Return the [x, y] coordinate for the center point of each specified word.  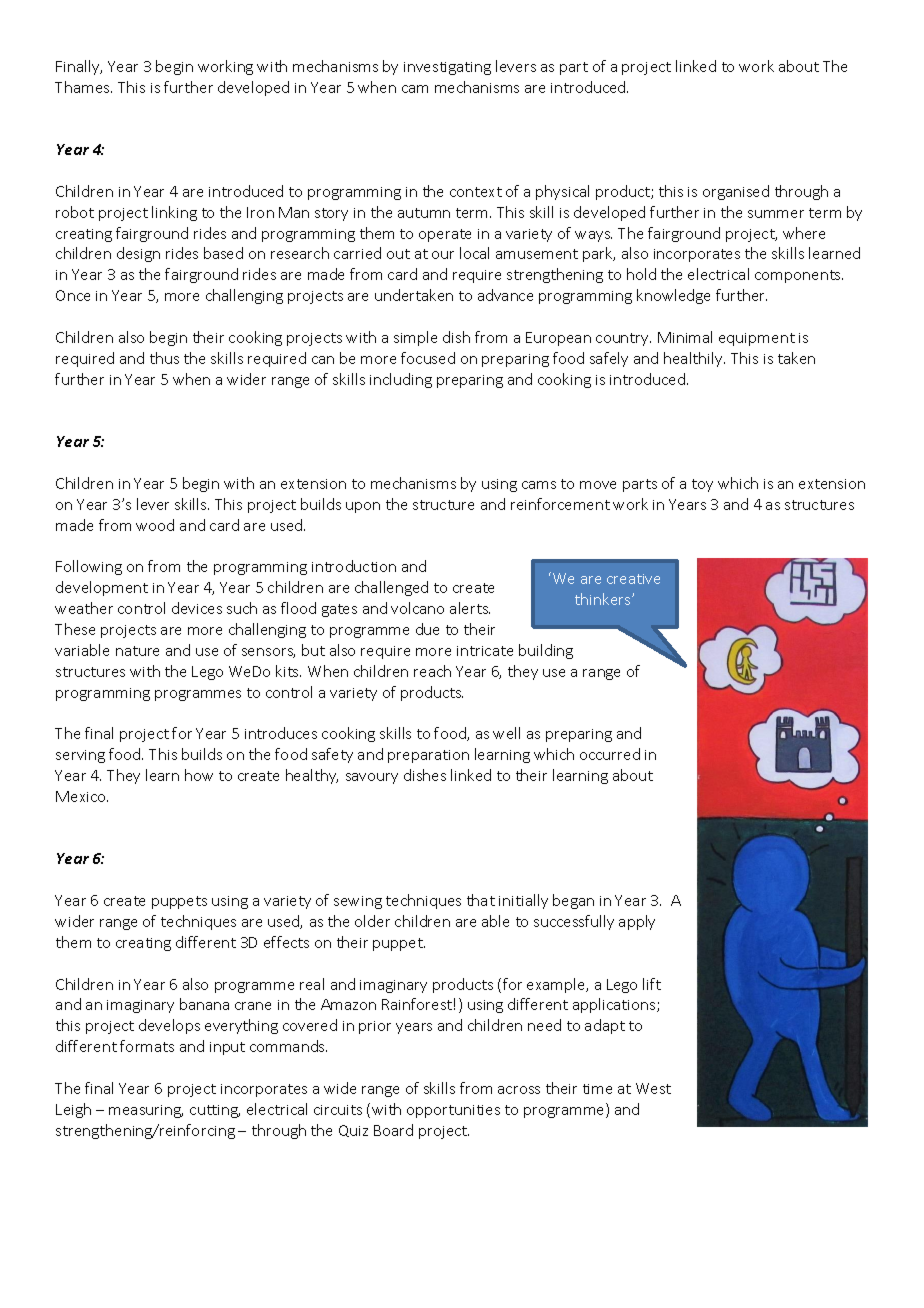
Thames [83, 87]
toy [702, 485]
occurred [610, 754]
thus [164, 358]
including [401, 380]
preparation [428, 756]
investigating [447, 68]
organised [736, 192]
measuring [146, 1111]
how [199, 775]
